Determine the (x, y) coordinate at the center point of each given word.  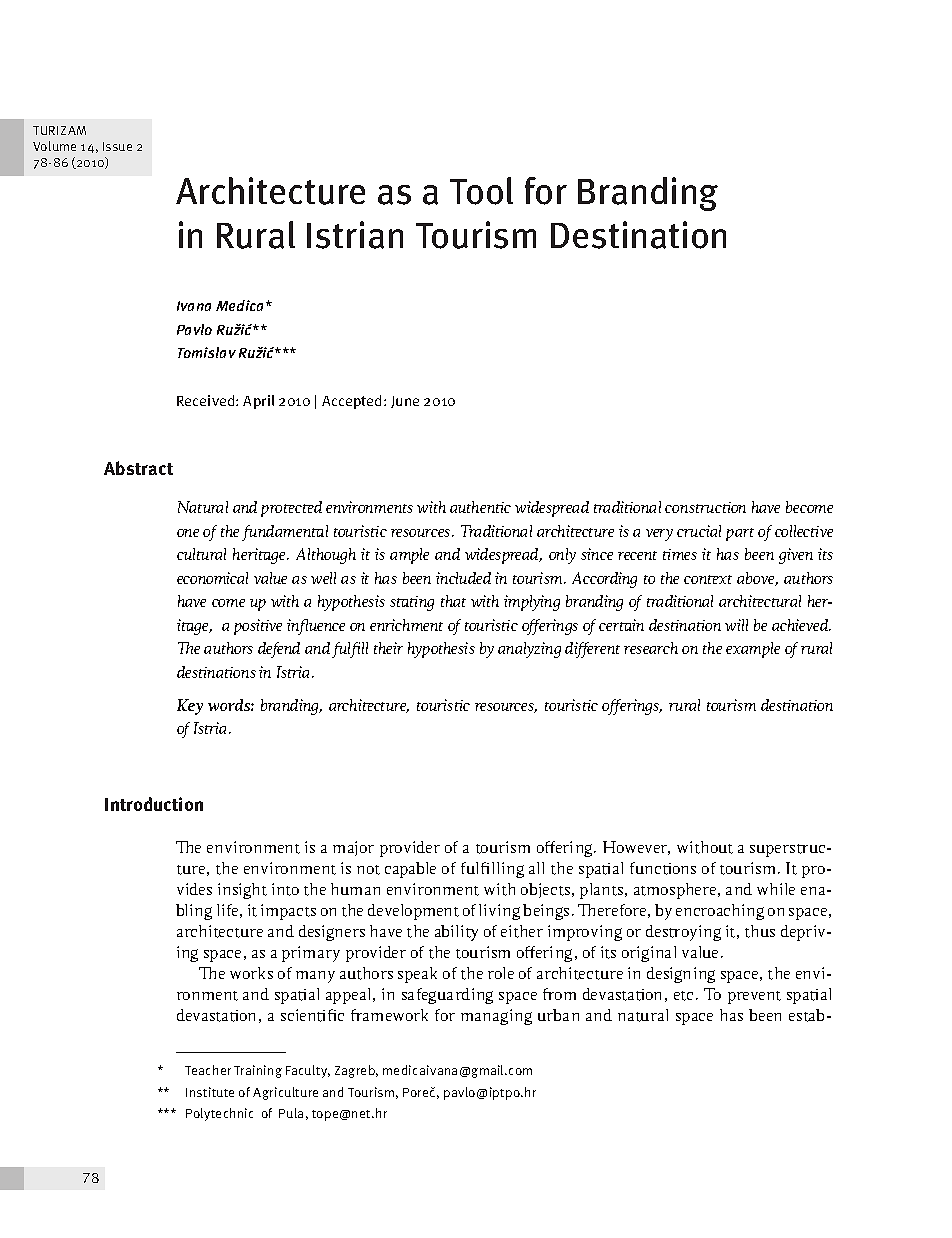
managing (496, 1017)
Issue (117, 146)
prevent (754, 997)
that (453, 601)
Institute (210, 1092)
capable (410, 870)
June (405, 402)
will (736, 625)
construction (705, 507)
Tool (481, 191)
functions (663, 868)
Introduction (154, 804)
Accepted (353, 402)
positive (258, 627)
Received (207, 400)
